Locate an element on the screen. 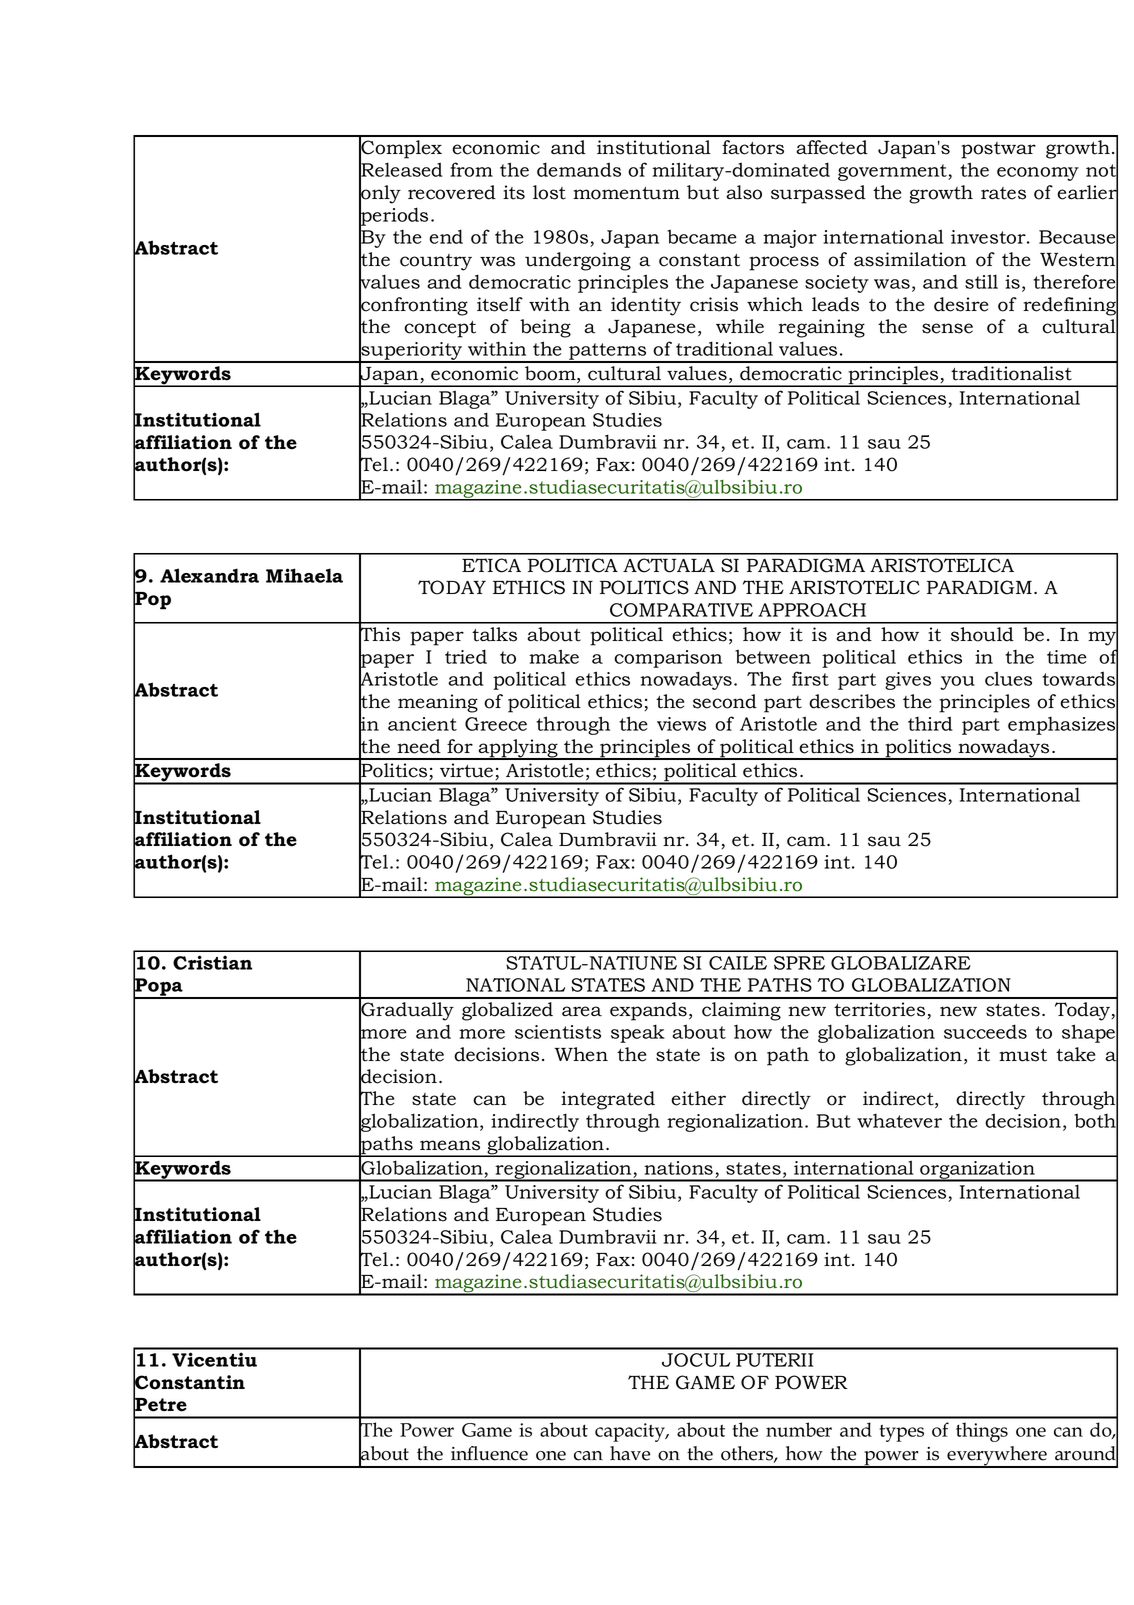 This screenshot has width=1134, height=1605. expands is located at coordinates (648, 1011).
